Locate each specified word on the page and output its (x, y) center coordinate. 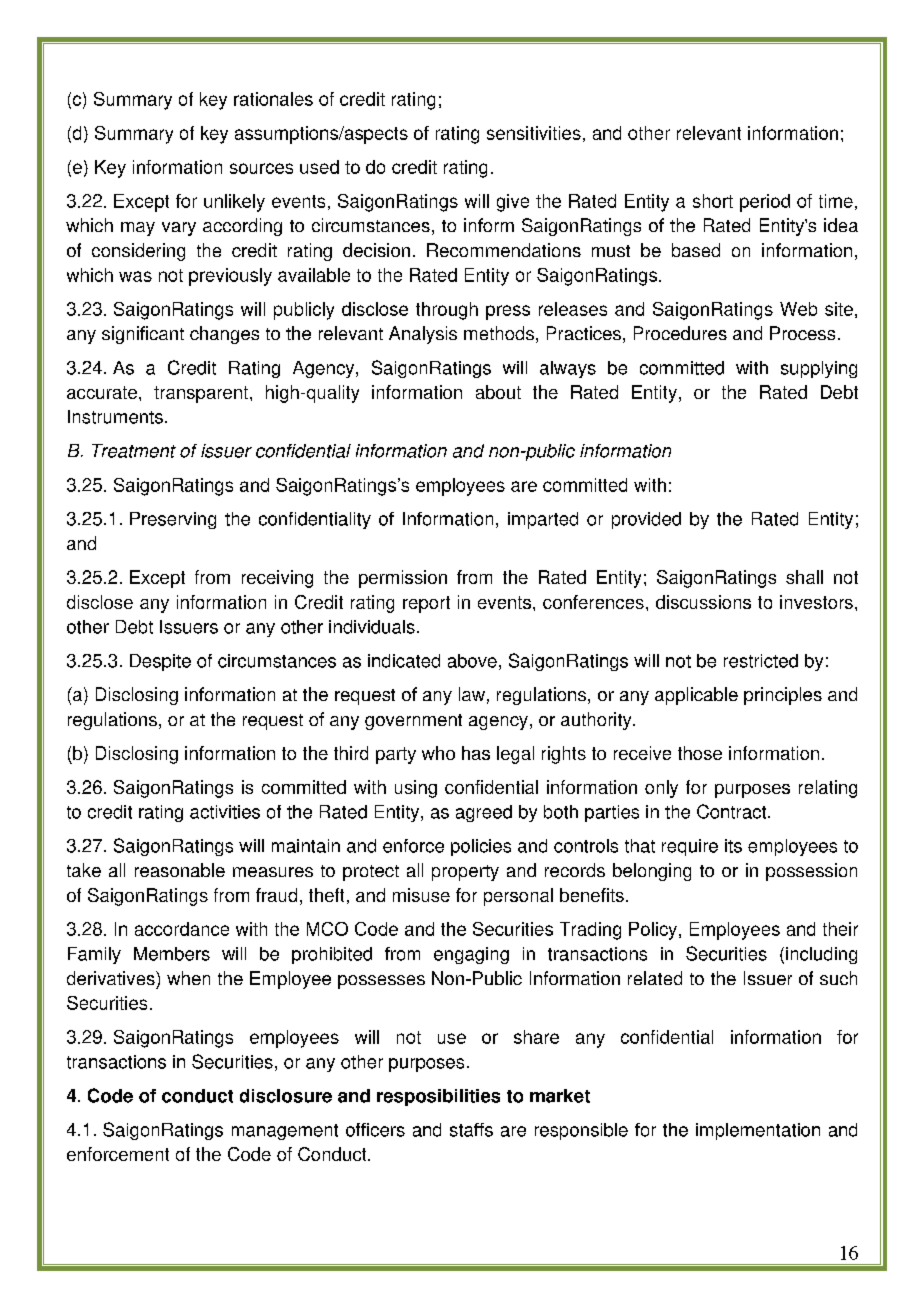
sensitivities (534, 133)
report (426, 604)
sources (261, 168)
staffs (471, 1130)
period (765, 203)
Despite (160, 662)
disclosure (286, 1096)
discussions (703, 602)
